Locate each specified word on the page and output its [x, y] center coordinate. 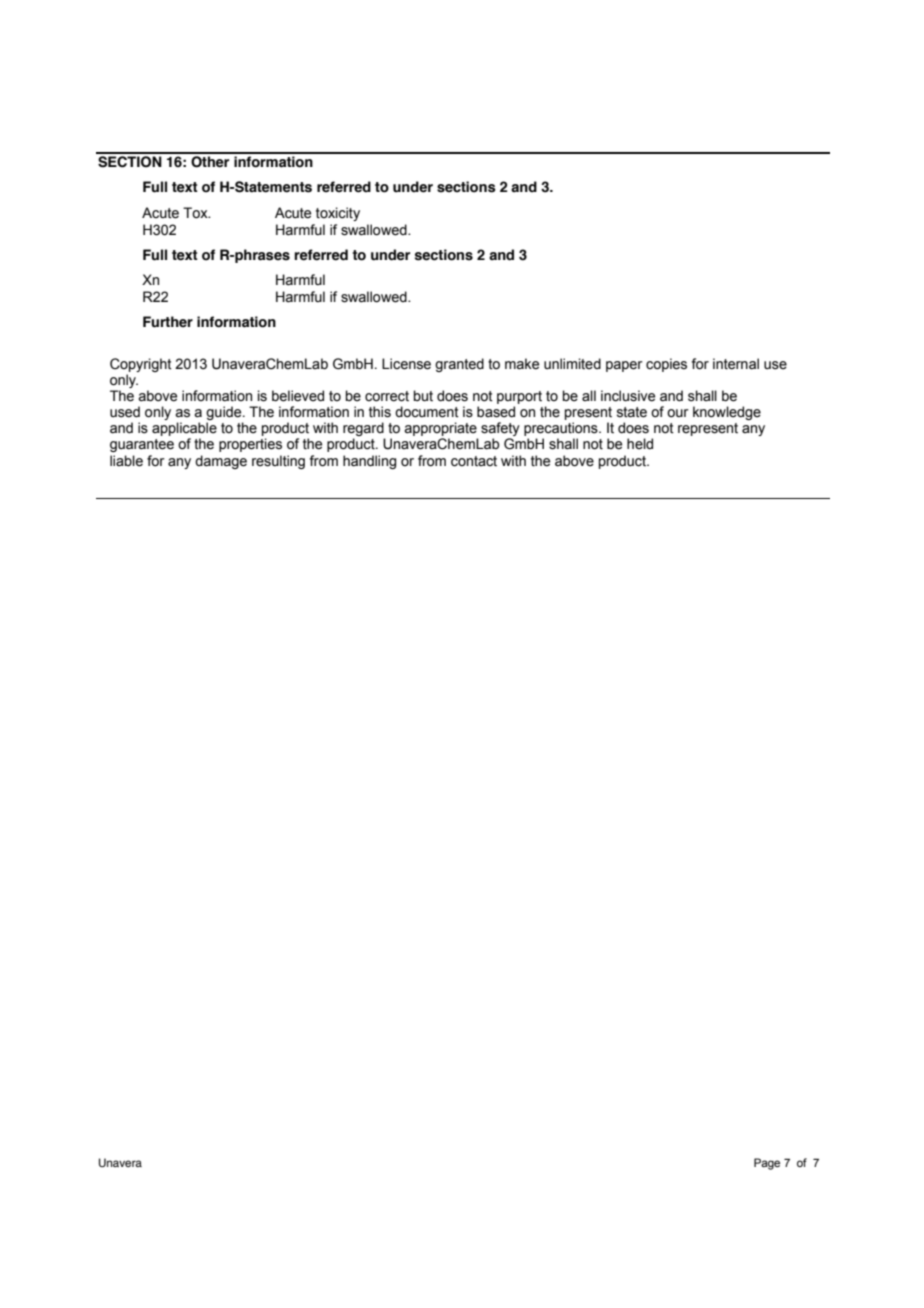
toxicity [338, 214]
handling [369, 462]
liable [126, 461]
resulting [278, 462]
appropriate [441, 430]
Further [168, 322]
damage [221, 462]
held [640, 444]
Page [767, 1164]
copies [666, 365]
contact [474, 461]
